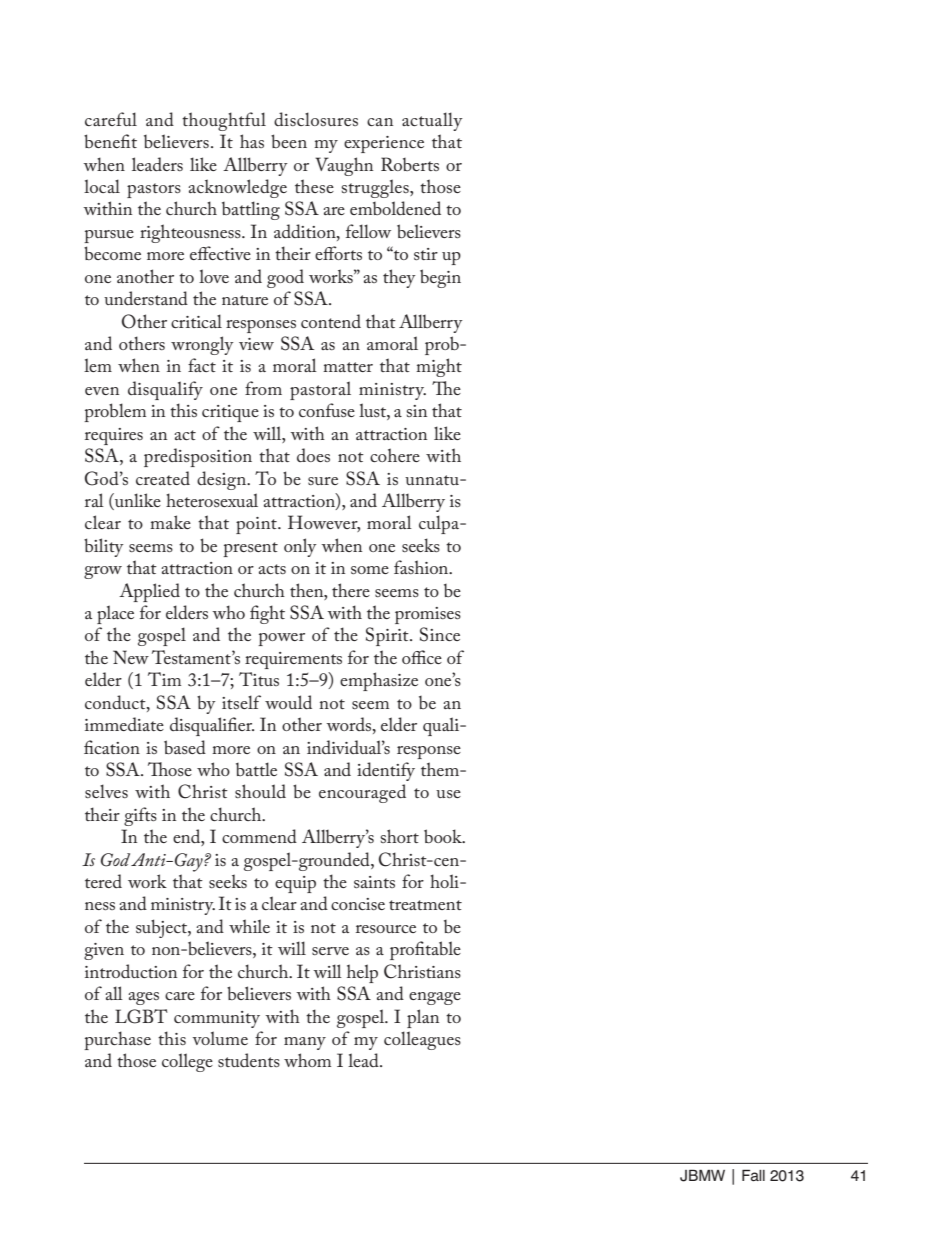  Describe the element at coordinates (395, 455) in the screenshot. I see `cohere` at that location.
